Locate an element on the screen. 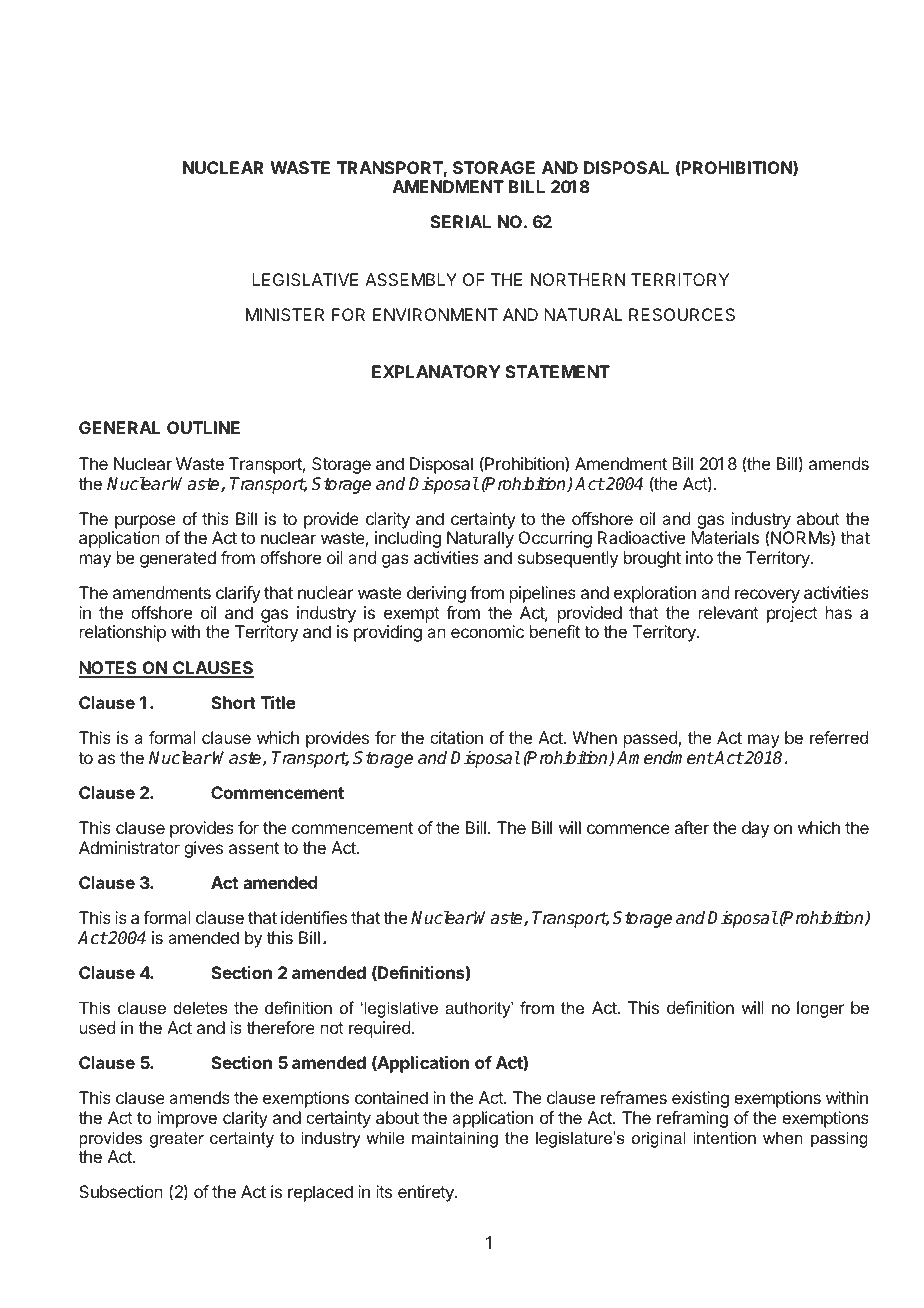 The image size is (924, 1308). greater is located at coordinates (177, 1140).
